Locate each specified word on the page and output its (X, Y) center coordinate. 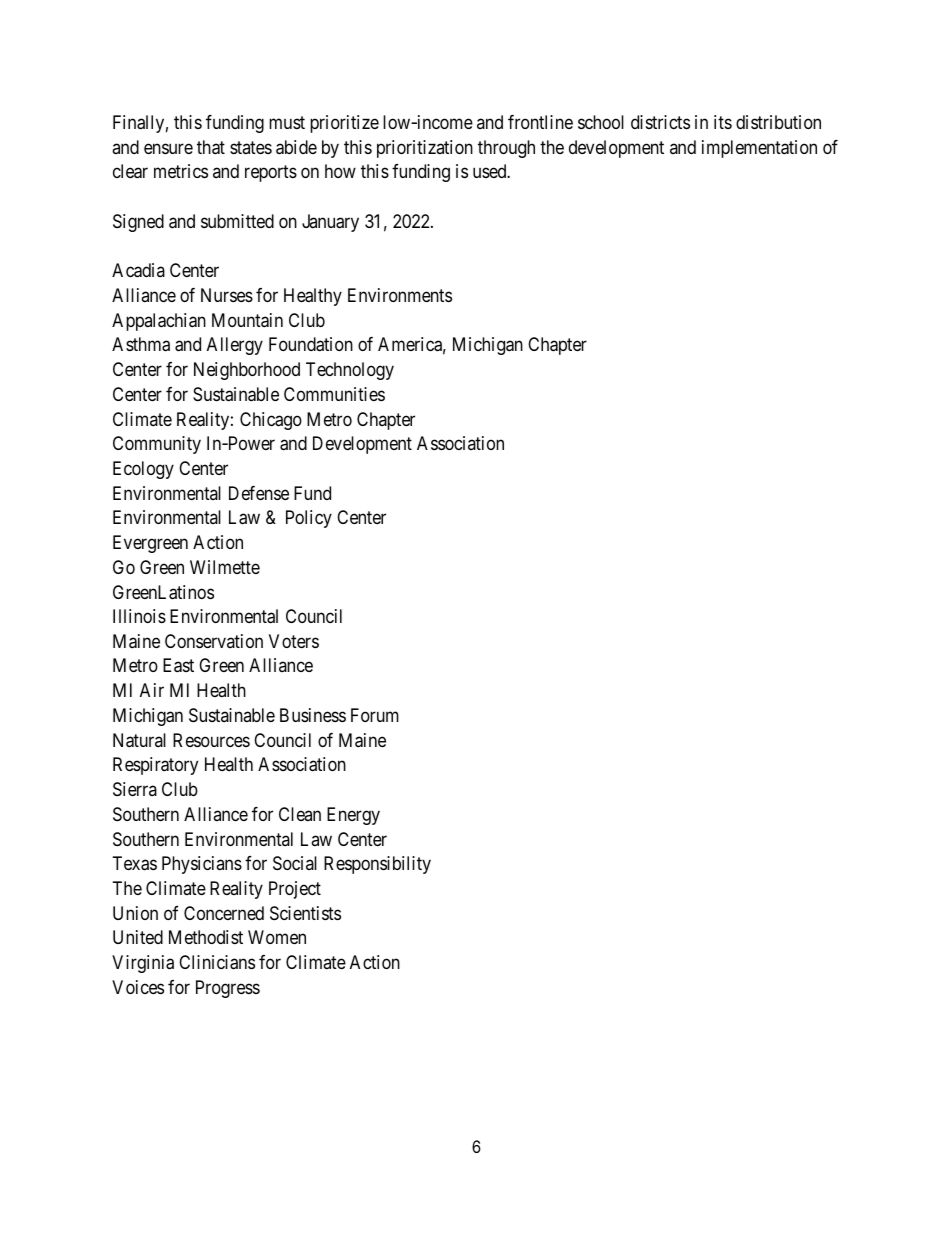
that (211, 147)
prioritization (425, 149)
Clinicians (217, 962)
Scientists (305, 913)
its (723, 122)
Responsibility (377, 865)
